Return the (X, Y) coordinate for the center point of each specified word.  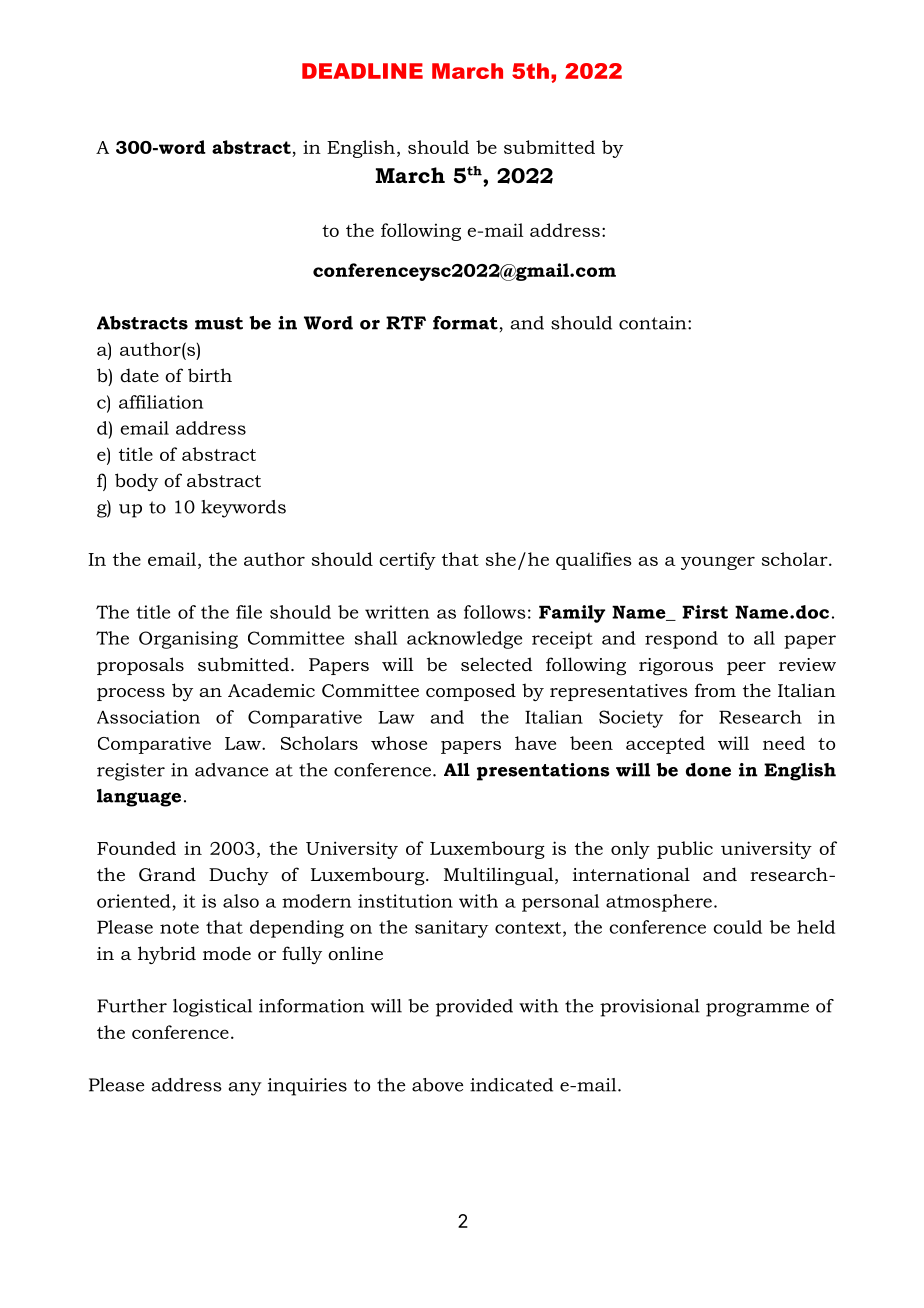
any (245, 1089)
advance (231, 770)
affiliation (161, 402)
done (708, 770)
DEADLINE (362, 71)
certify (407, 561)
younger (718, 563)
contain (654, 323)
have (535, 743)
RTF (406, 323)
